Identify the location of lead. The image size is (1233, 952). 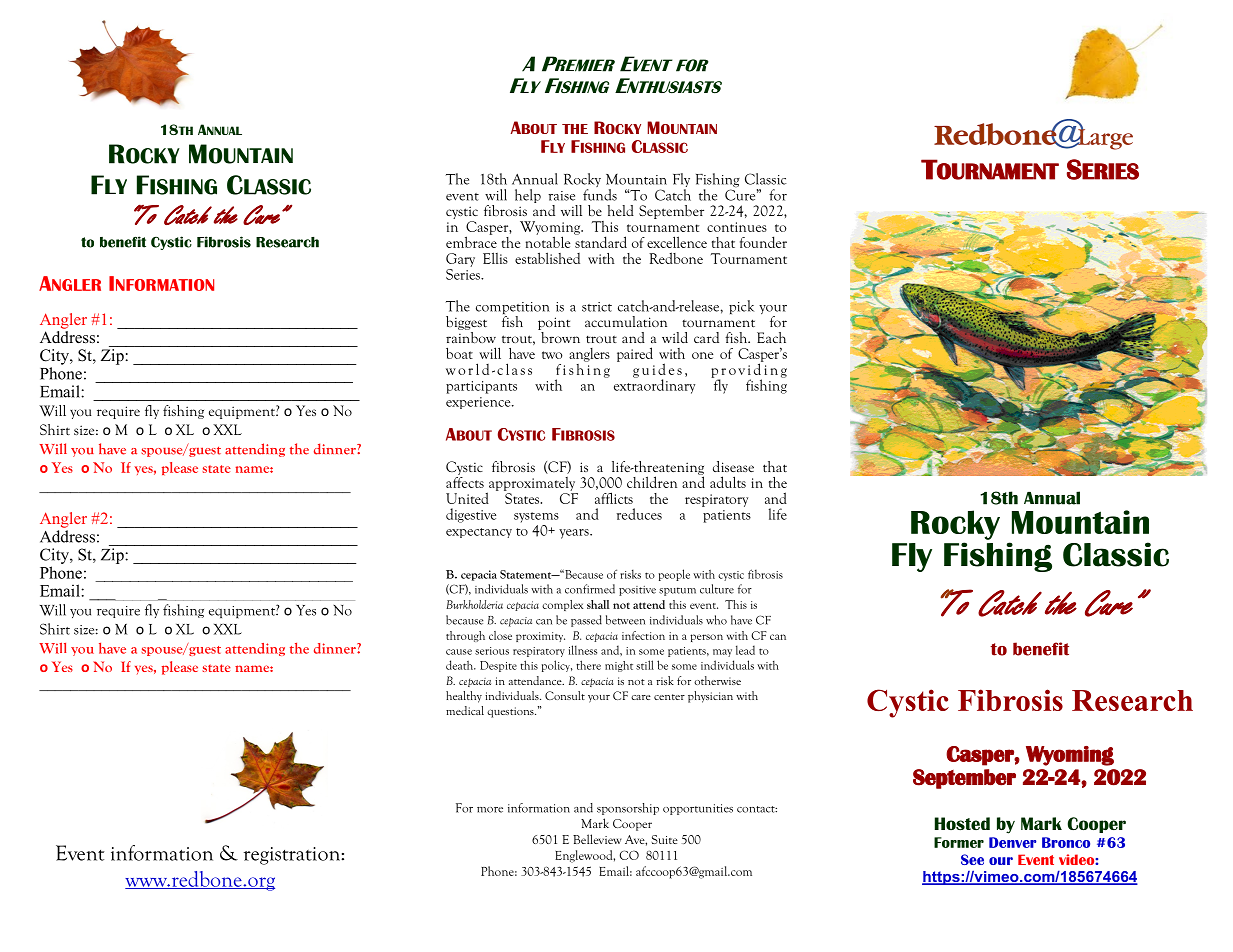
(745, 650).
